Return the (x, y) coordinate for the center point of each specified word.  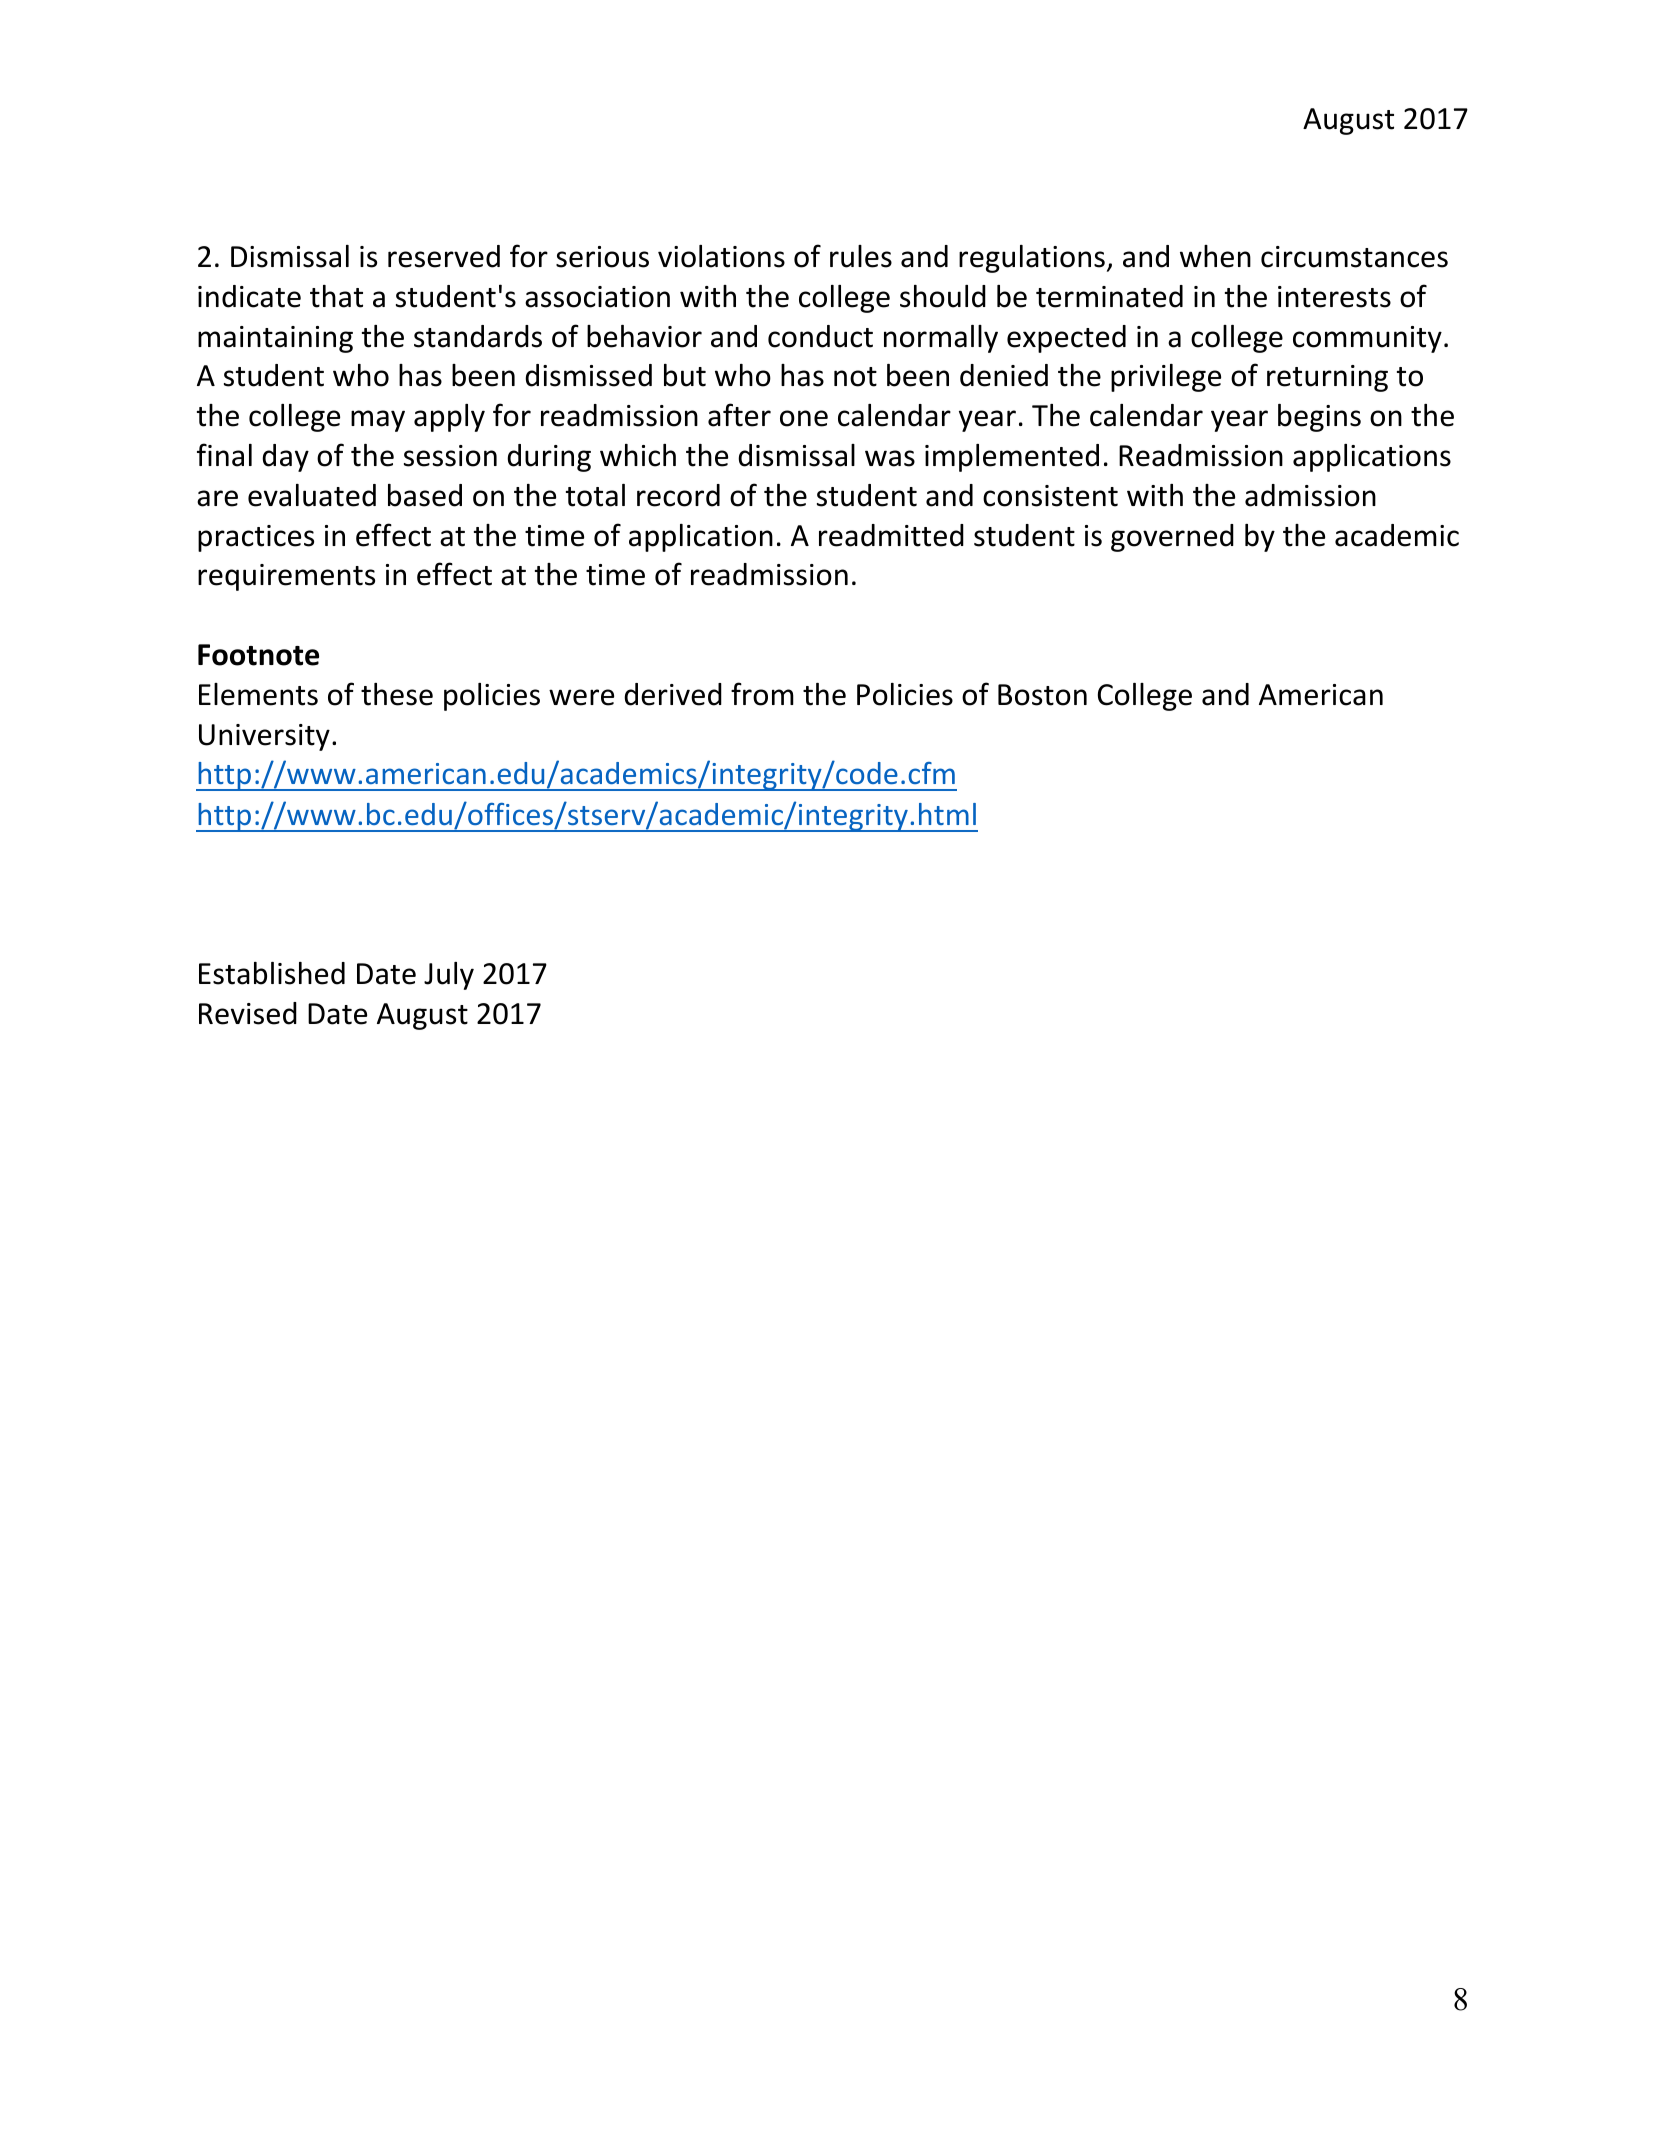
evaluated (312, 495)
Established (272, 973)
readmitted (891, 535)
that (336, 296)
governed (1172, 538)
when (1215, 256)
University (264, 737)
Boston (1042, 695)
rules (861, 256)
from (762, 694)
